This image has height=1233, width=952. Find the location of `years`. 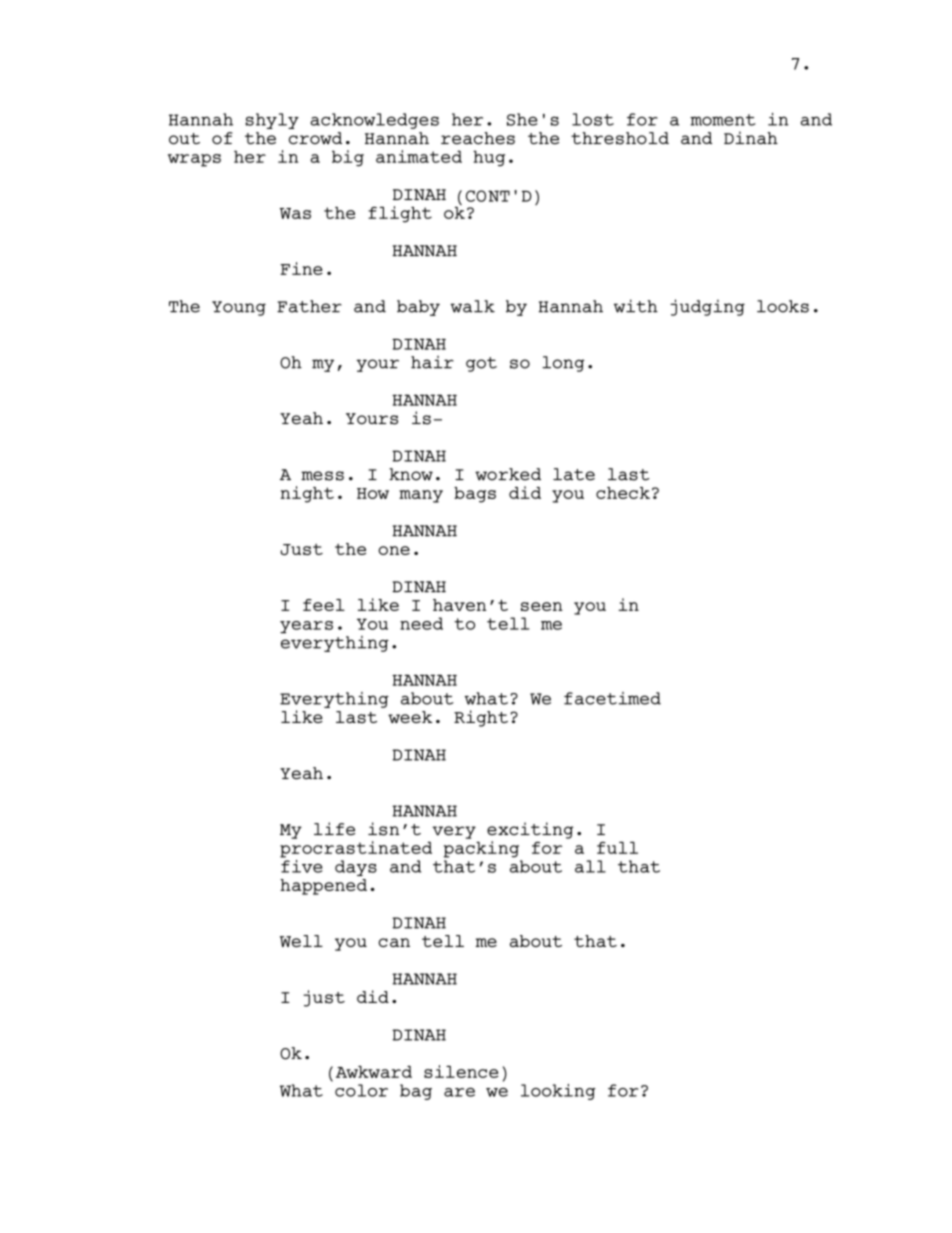

years is located at coordinates (306, 627).
